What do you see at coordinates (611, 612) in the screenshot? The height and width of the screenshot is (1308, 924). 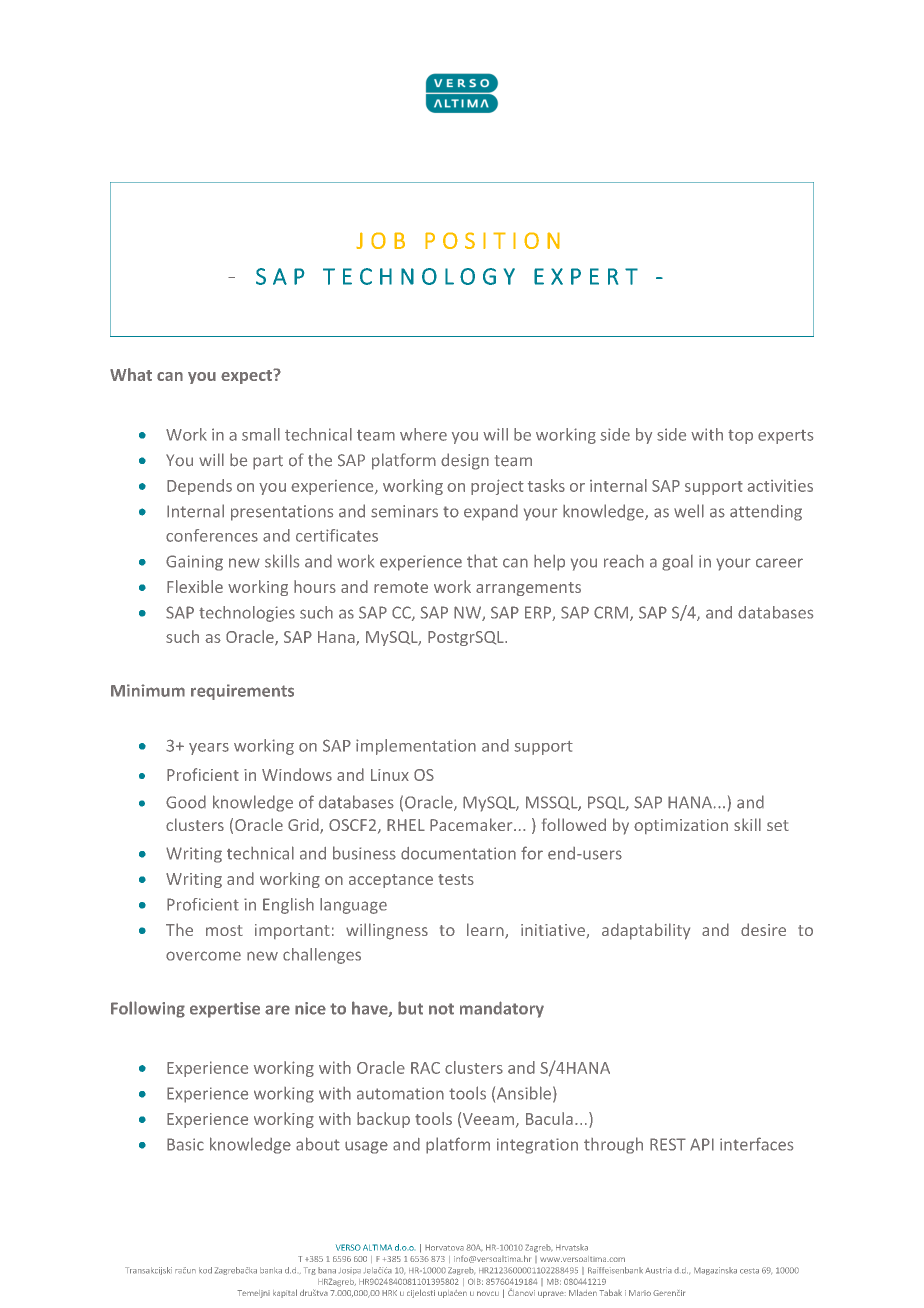 I see `CRM` at bounding box center [611, 612].
